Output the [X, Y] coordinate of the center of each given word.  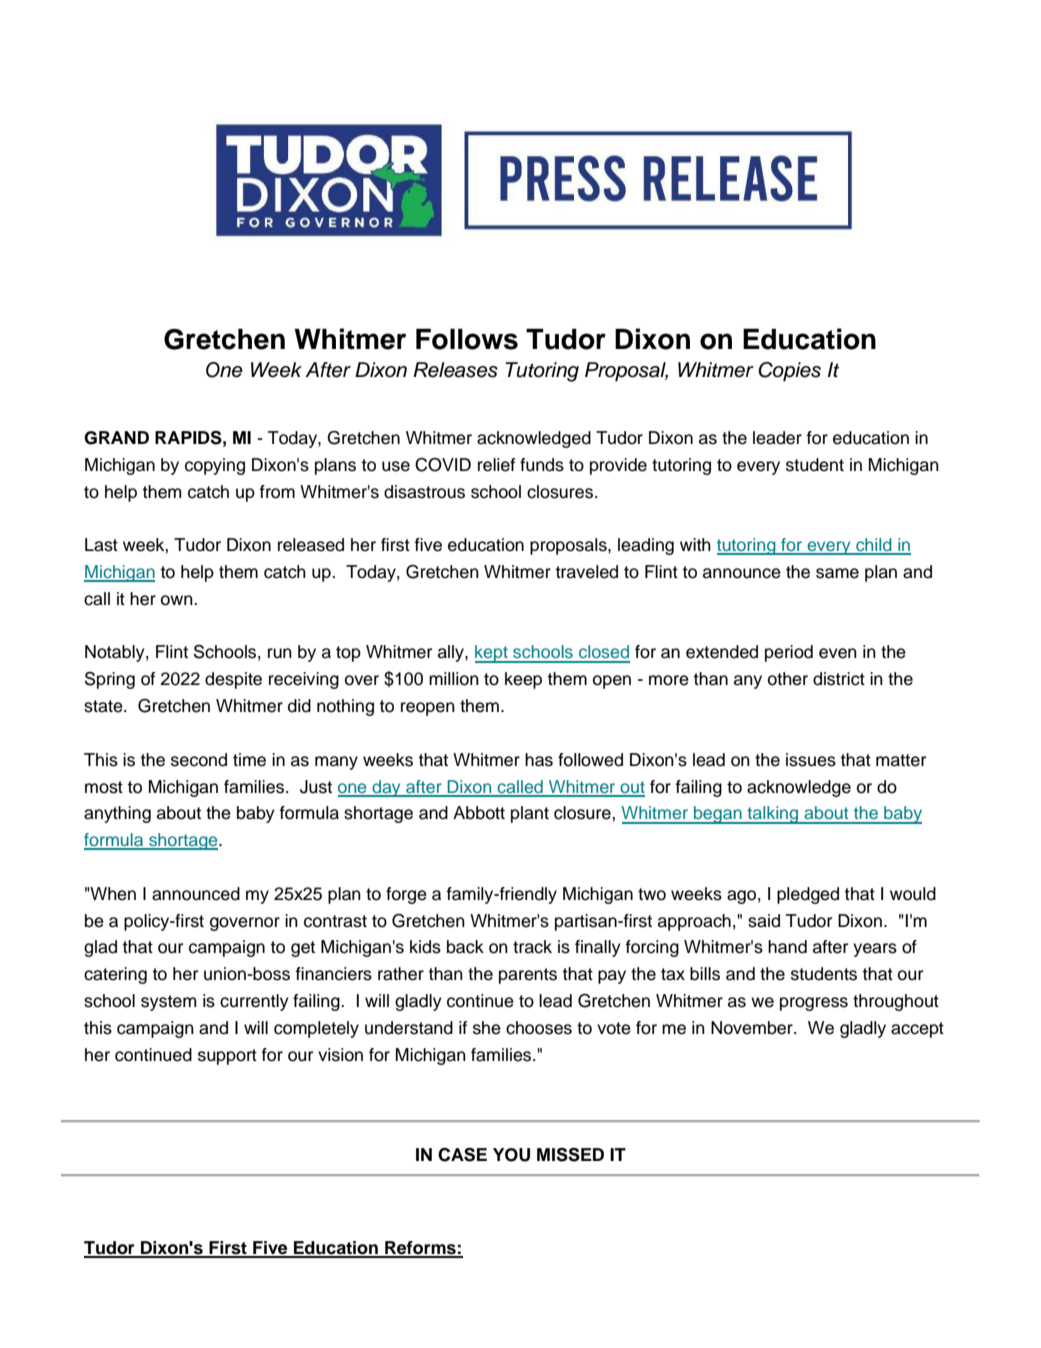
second [199, 760]
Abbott [479, 813]
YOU [511, 1155]
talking [773, 815]
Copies [789, 372]
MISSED [570, 1155]
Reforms [420, 1249]
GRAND [116, 438]
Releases [455, 370]
